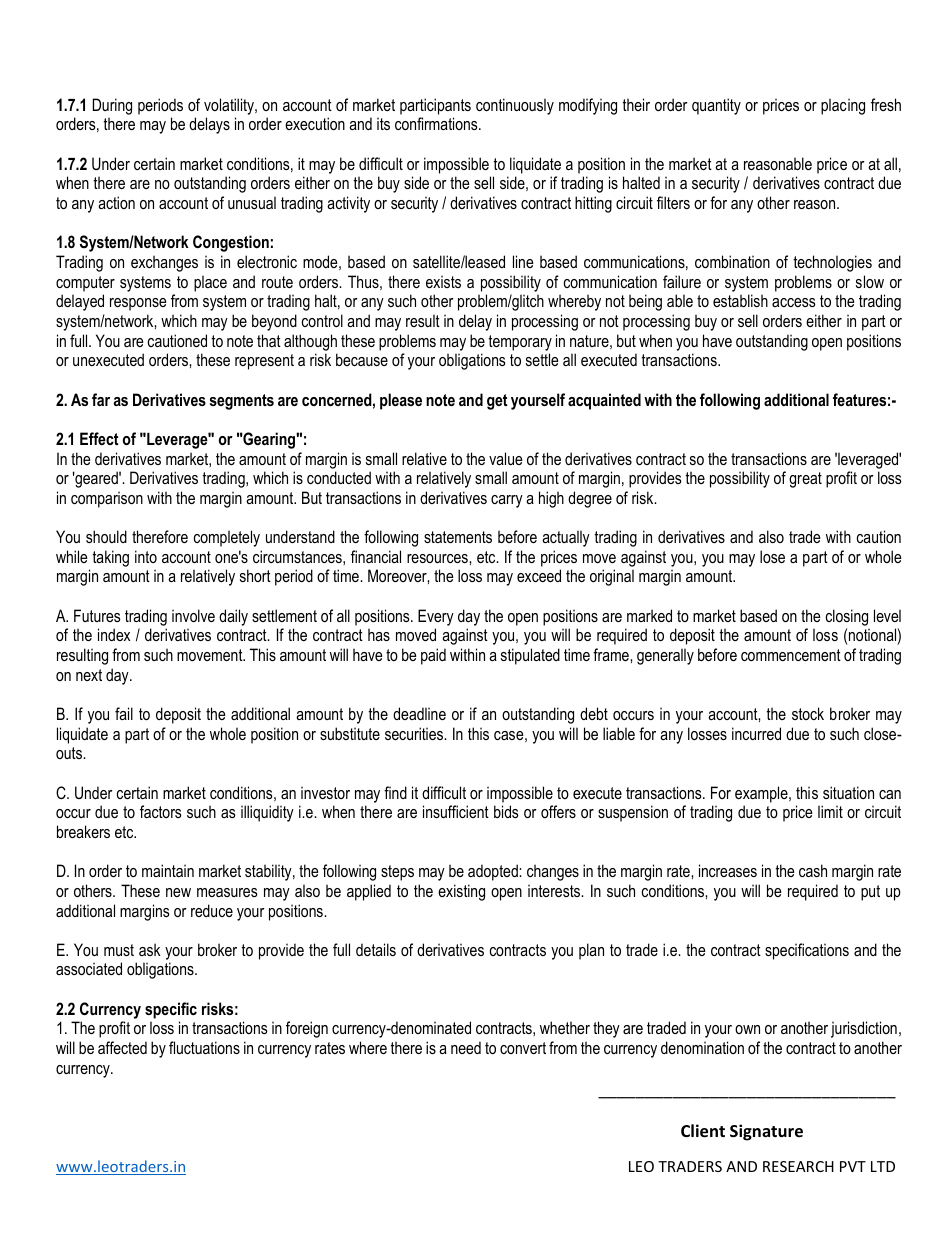 The image size is (952, 1233). What do you see at coordinates (436, 617) in the image?
I see `Every` at bounding box center [436, 617].
